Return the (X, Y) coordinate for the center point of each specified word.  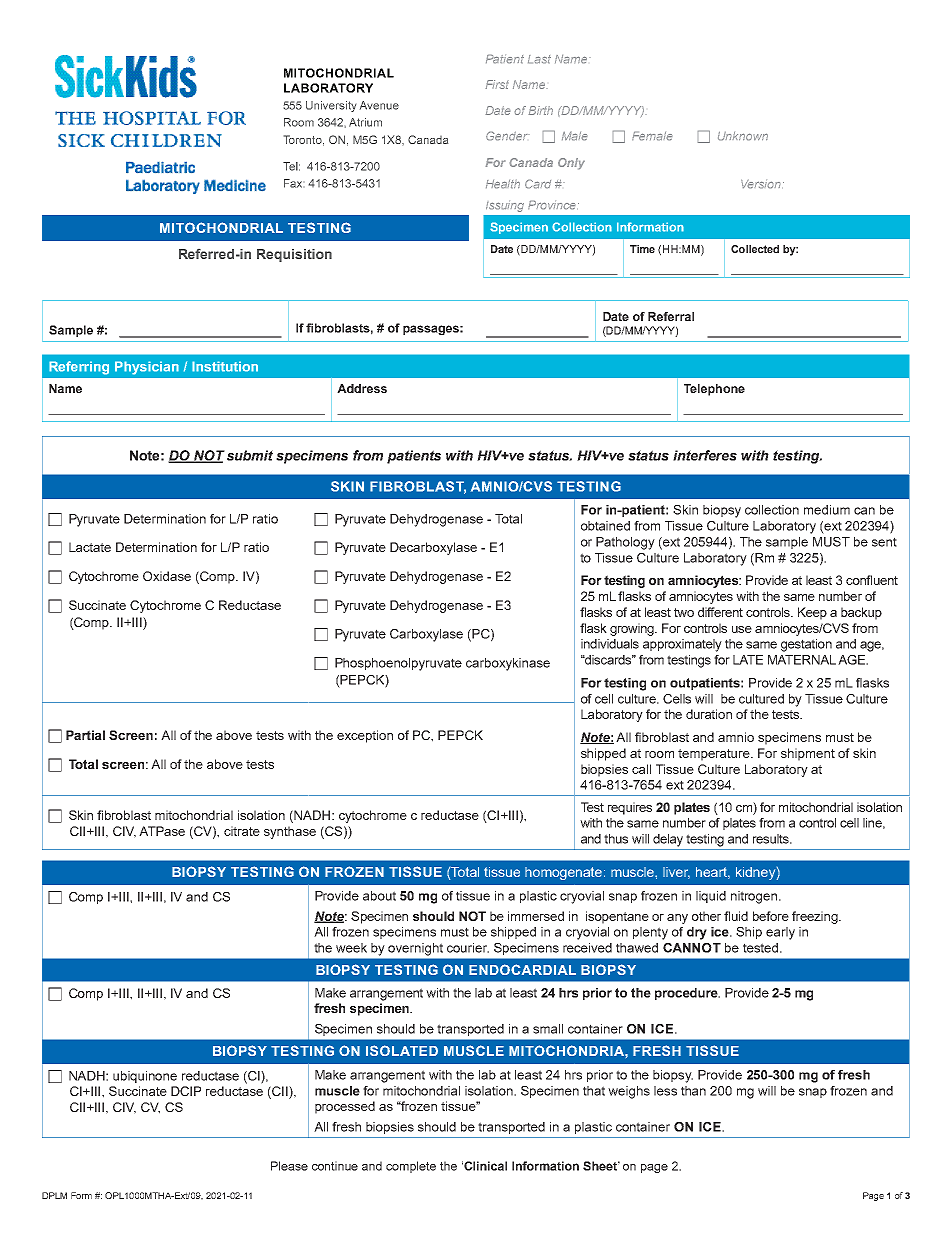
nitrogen (755, 897)
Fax (293, 183)
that (594, 1091)
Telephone (714, 390)
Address (362, 388)
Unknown (743, 136)
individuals (610, 644)
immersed (536, 916)
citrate (242, 831)
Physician (147, 368)
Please (289, 1166)
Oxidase (167, 576)
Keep (812, 613)
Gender (506, 136)
